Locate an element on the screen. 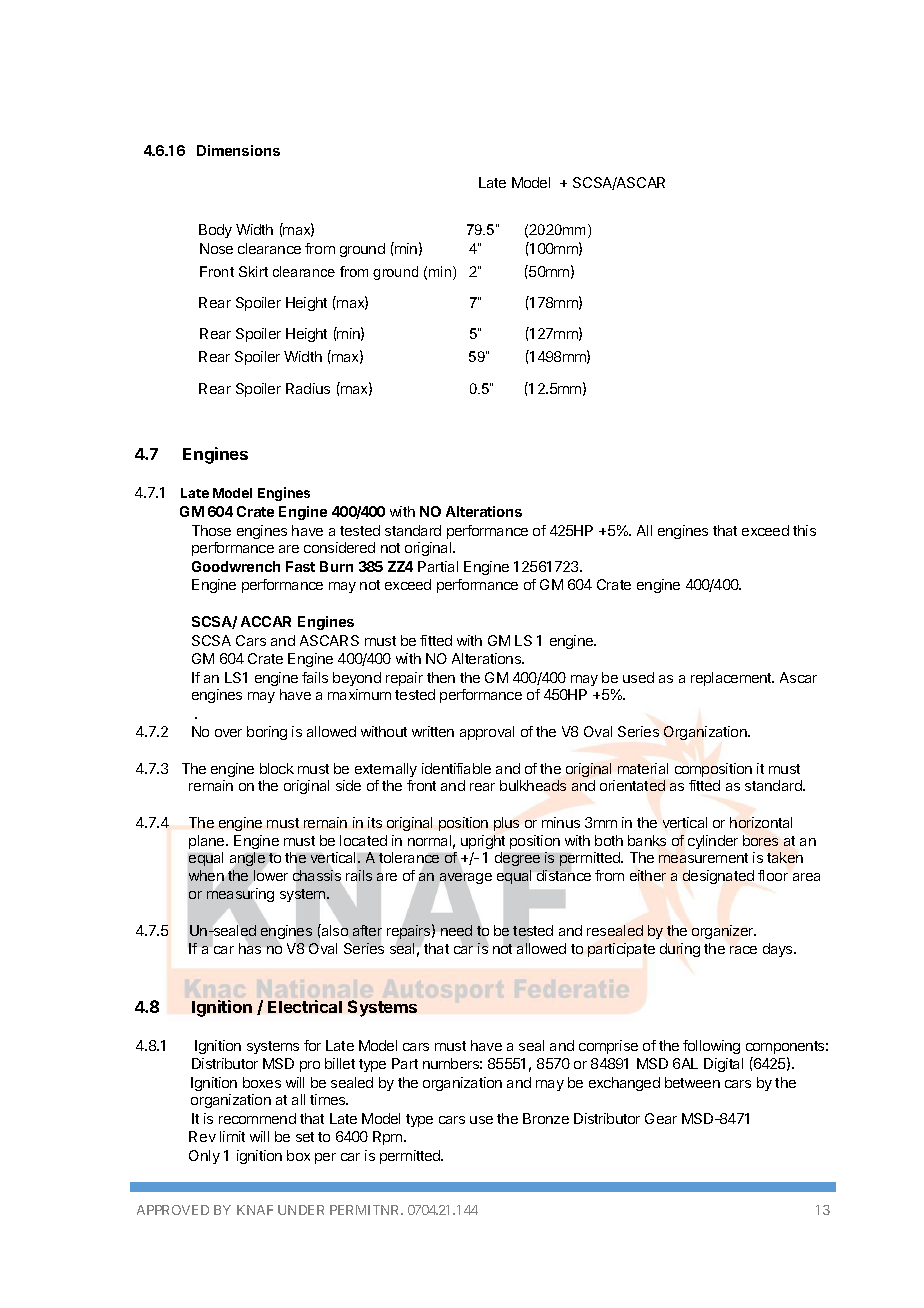  measuring is located at coordinates (240, 895).
